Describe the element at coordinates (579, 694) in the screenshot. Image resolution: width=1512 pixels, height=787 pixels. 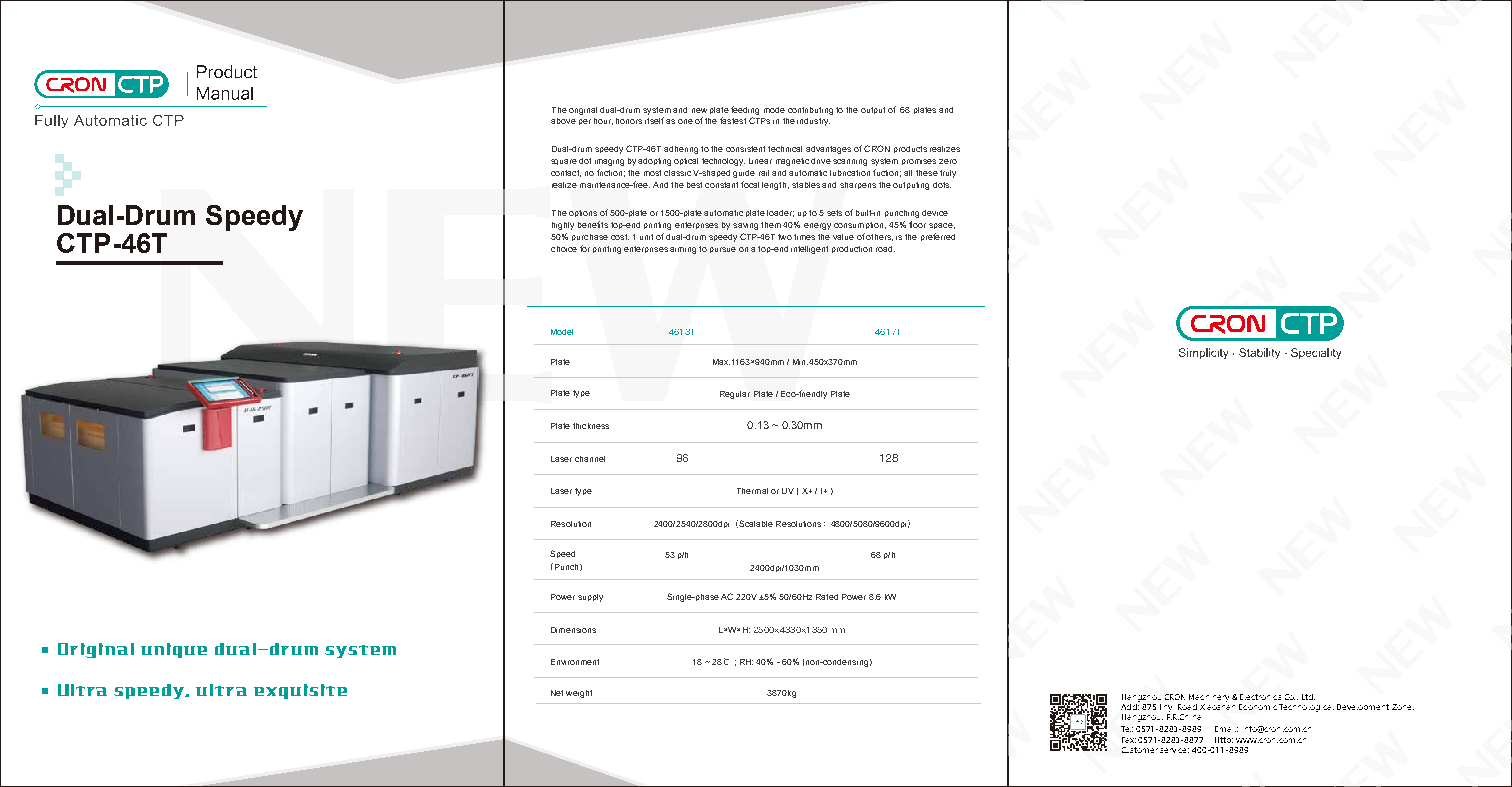
I see `weight` at that location.
